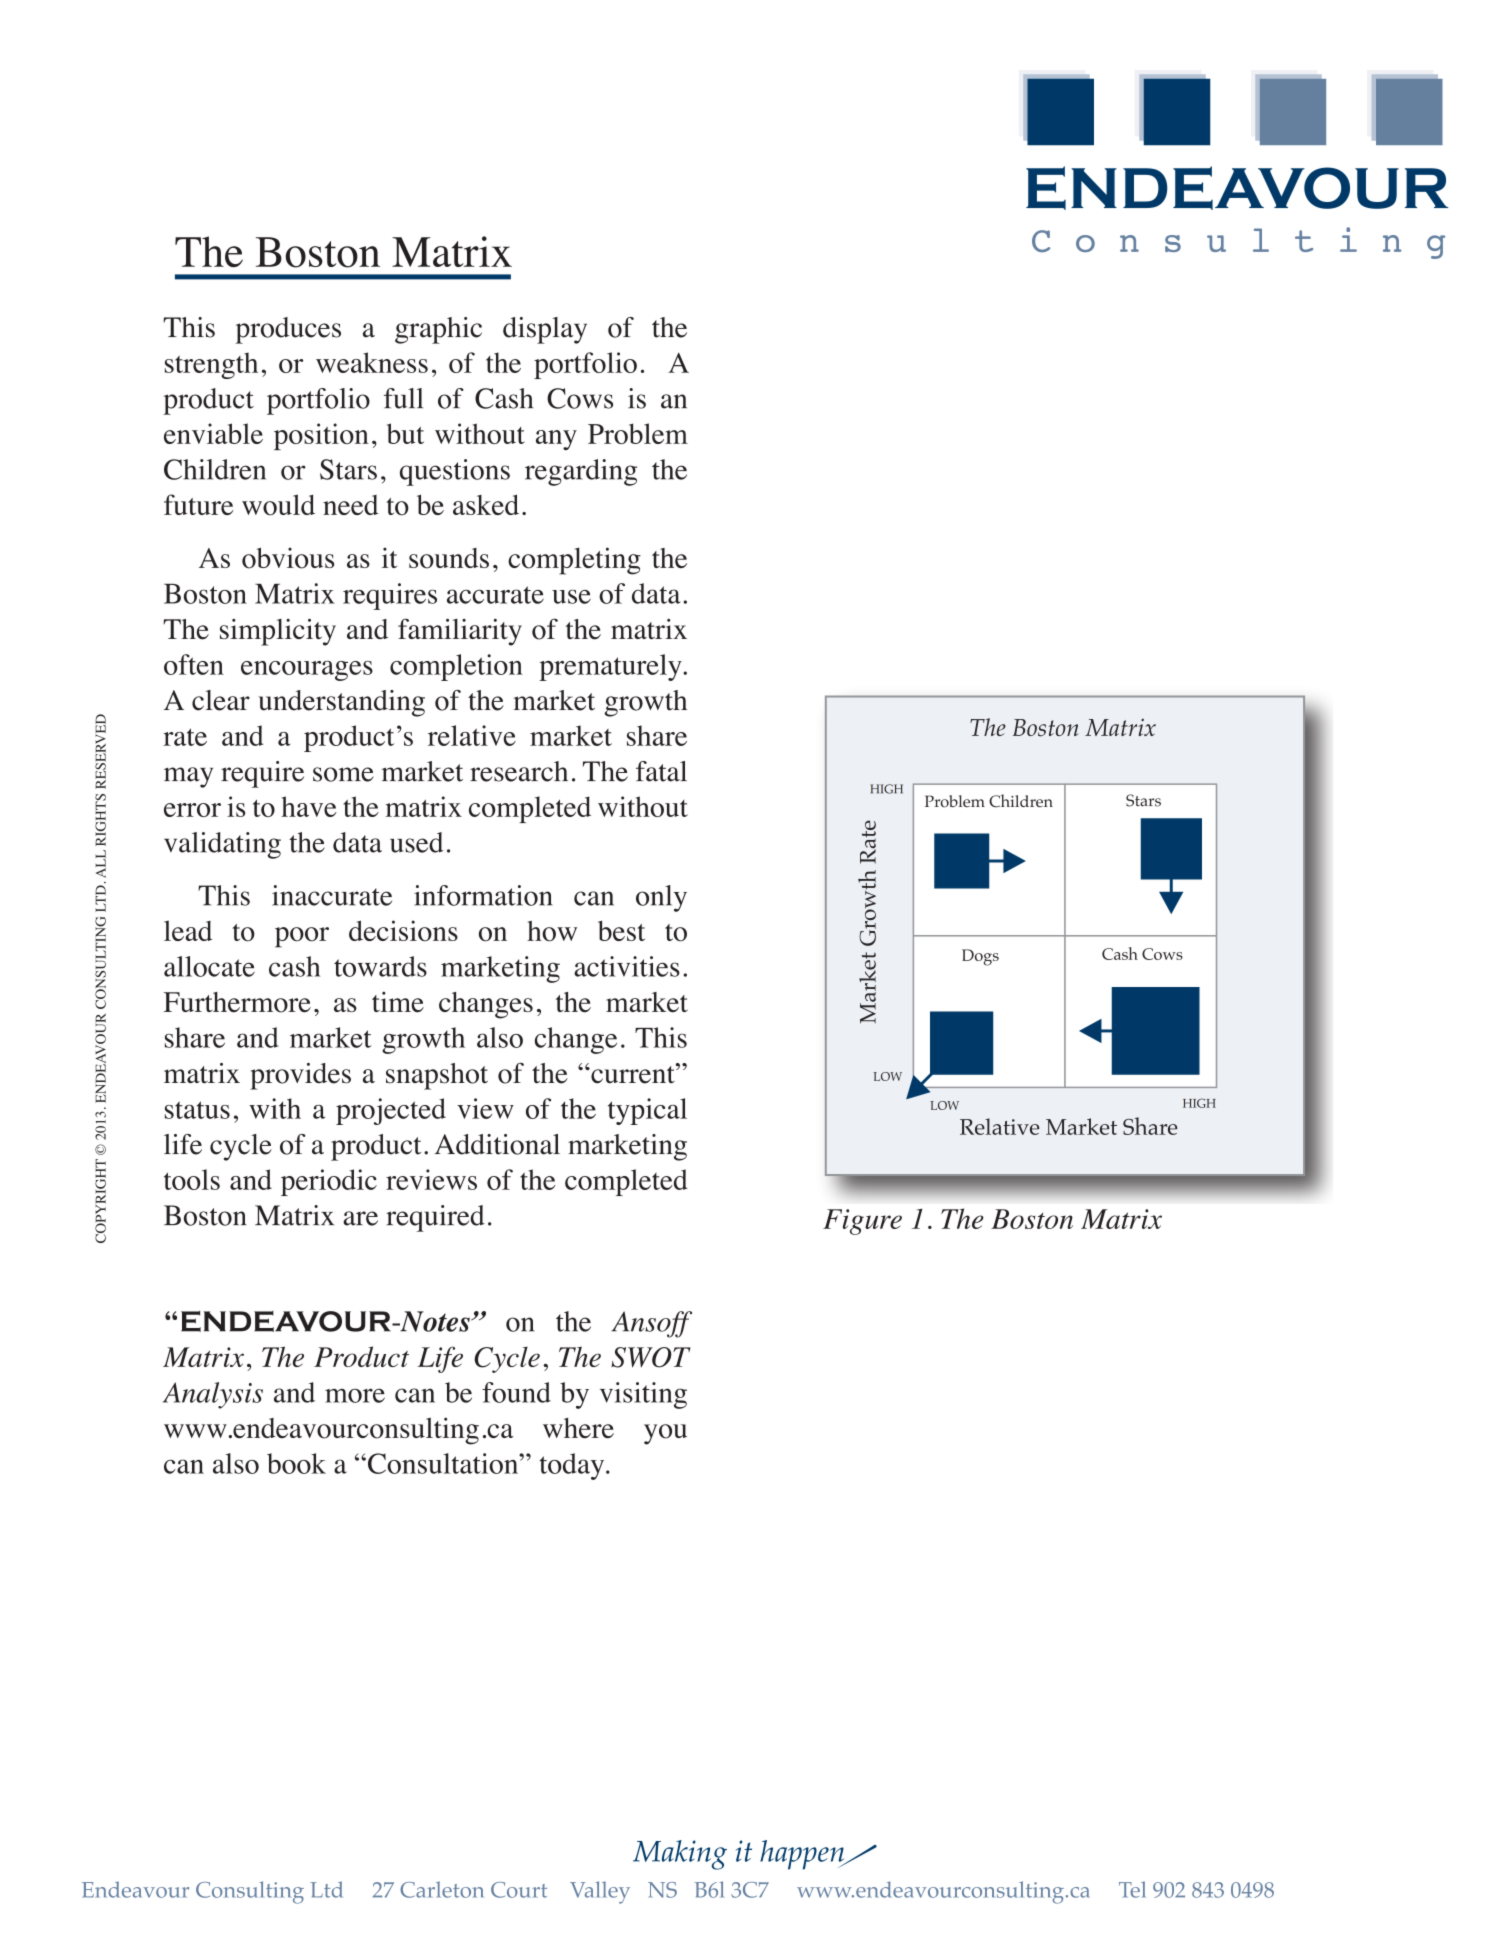 This image has width=1510, height=1955. What do you see at coordinates (213, 1395) in the image?
I see `Analysis` at bounding box center [213, 1395].
